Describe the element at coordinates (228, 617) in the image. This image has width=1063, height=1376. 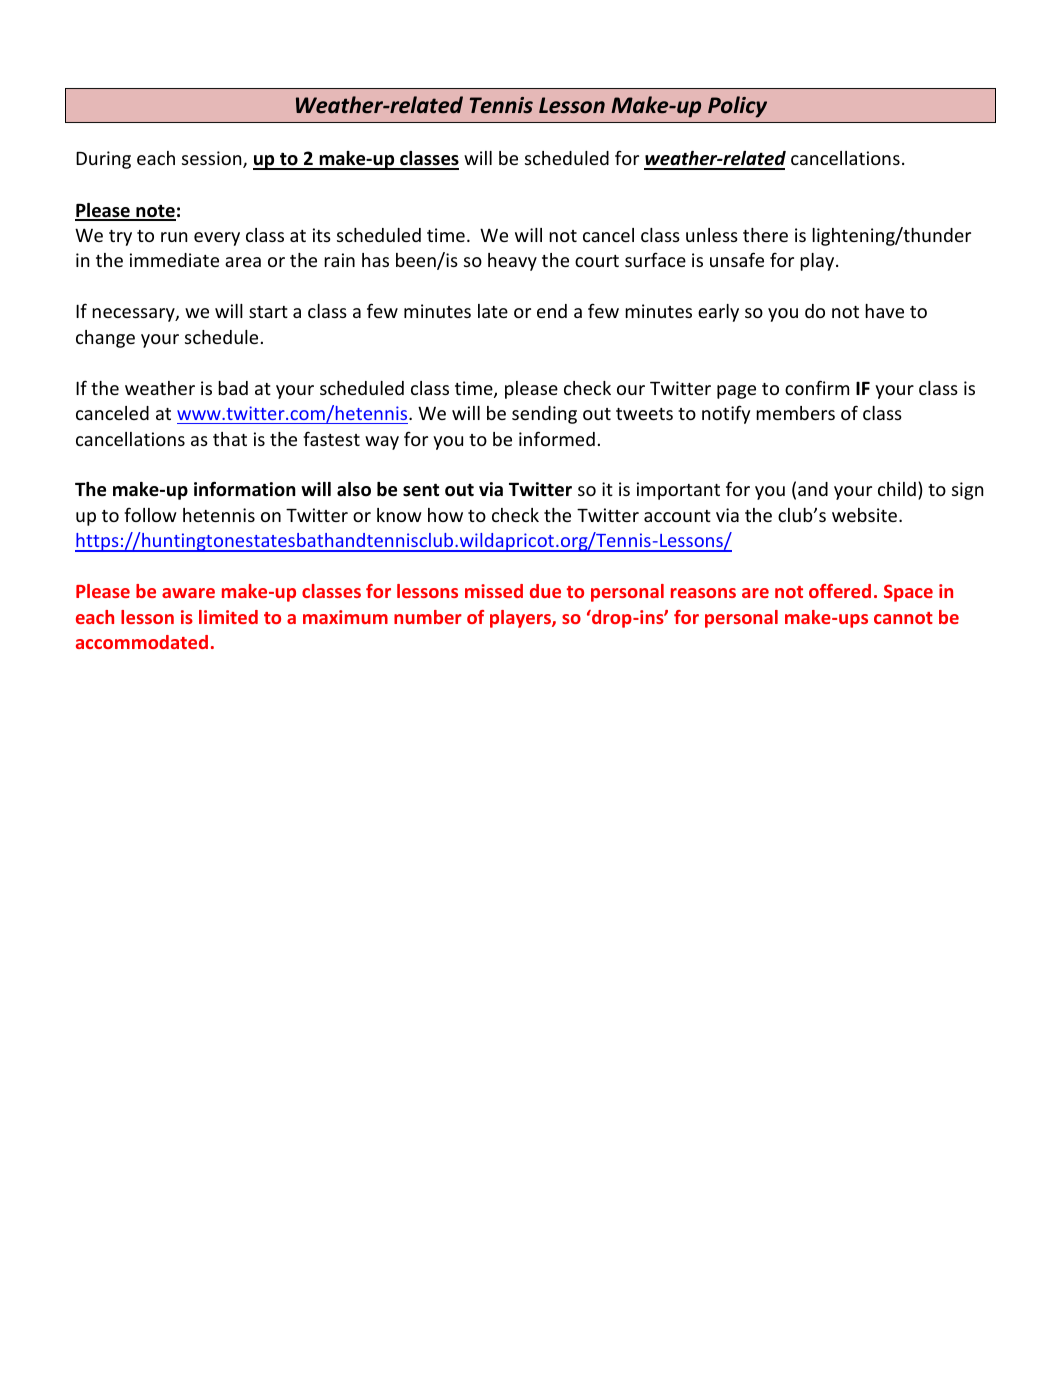
I see `limited` at that location.
